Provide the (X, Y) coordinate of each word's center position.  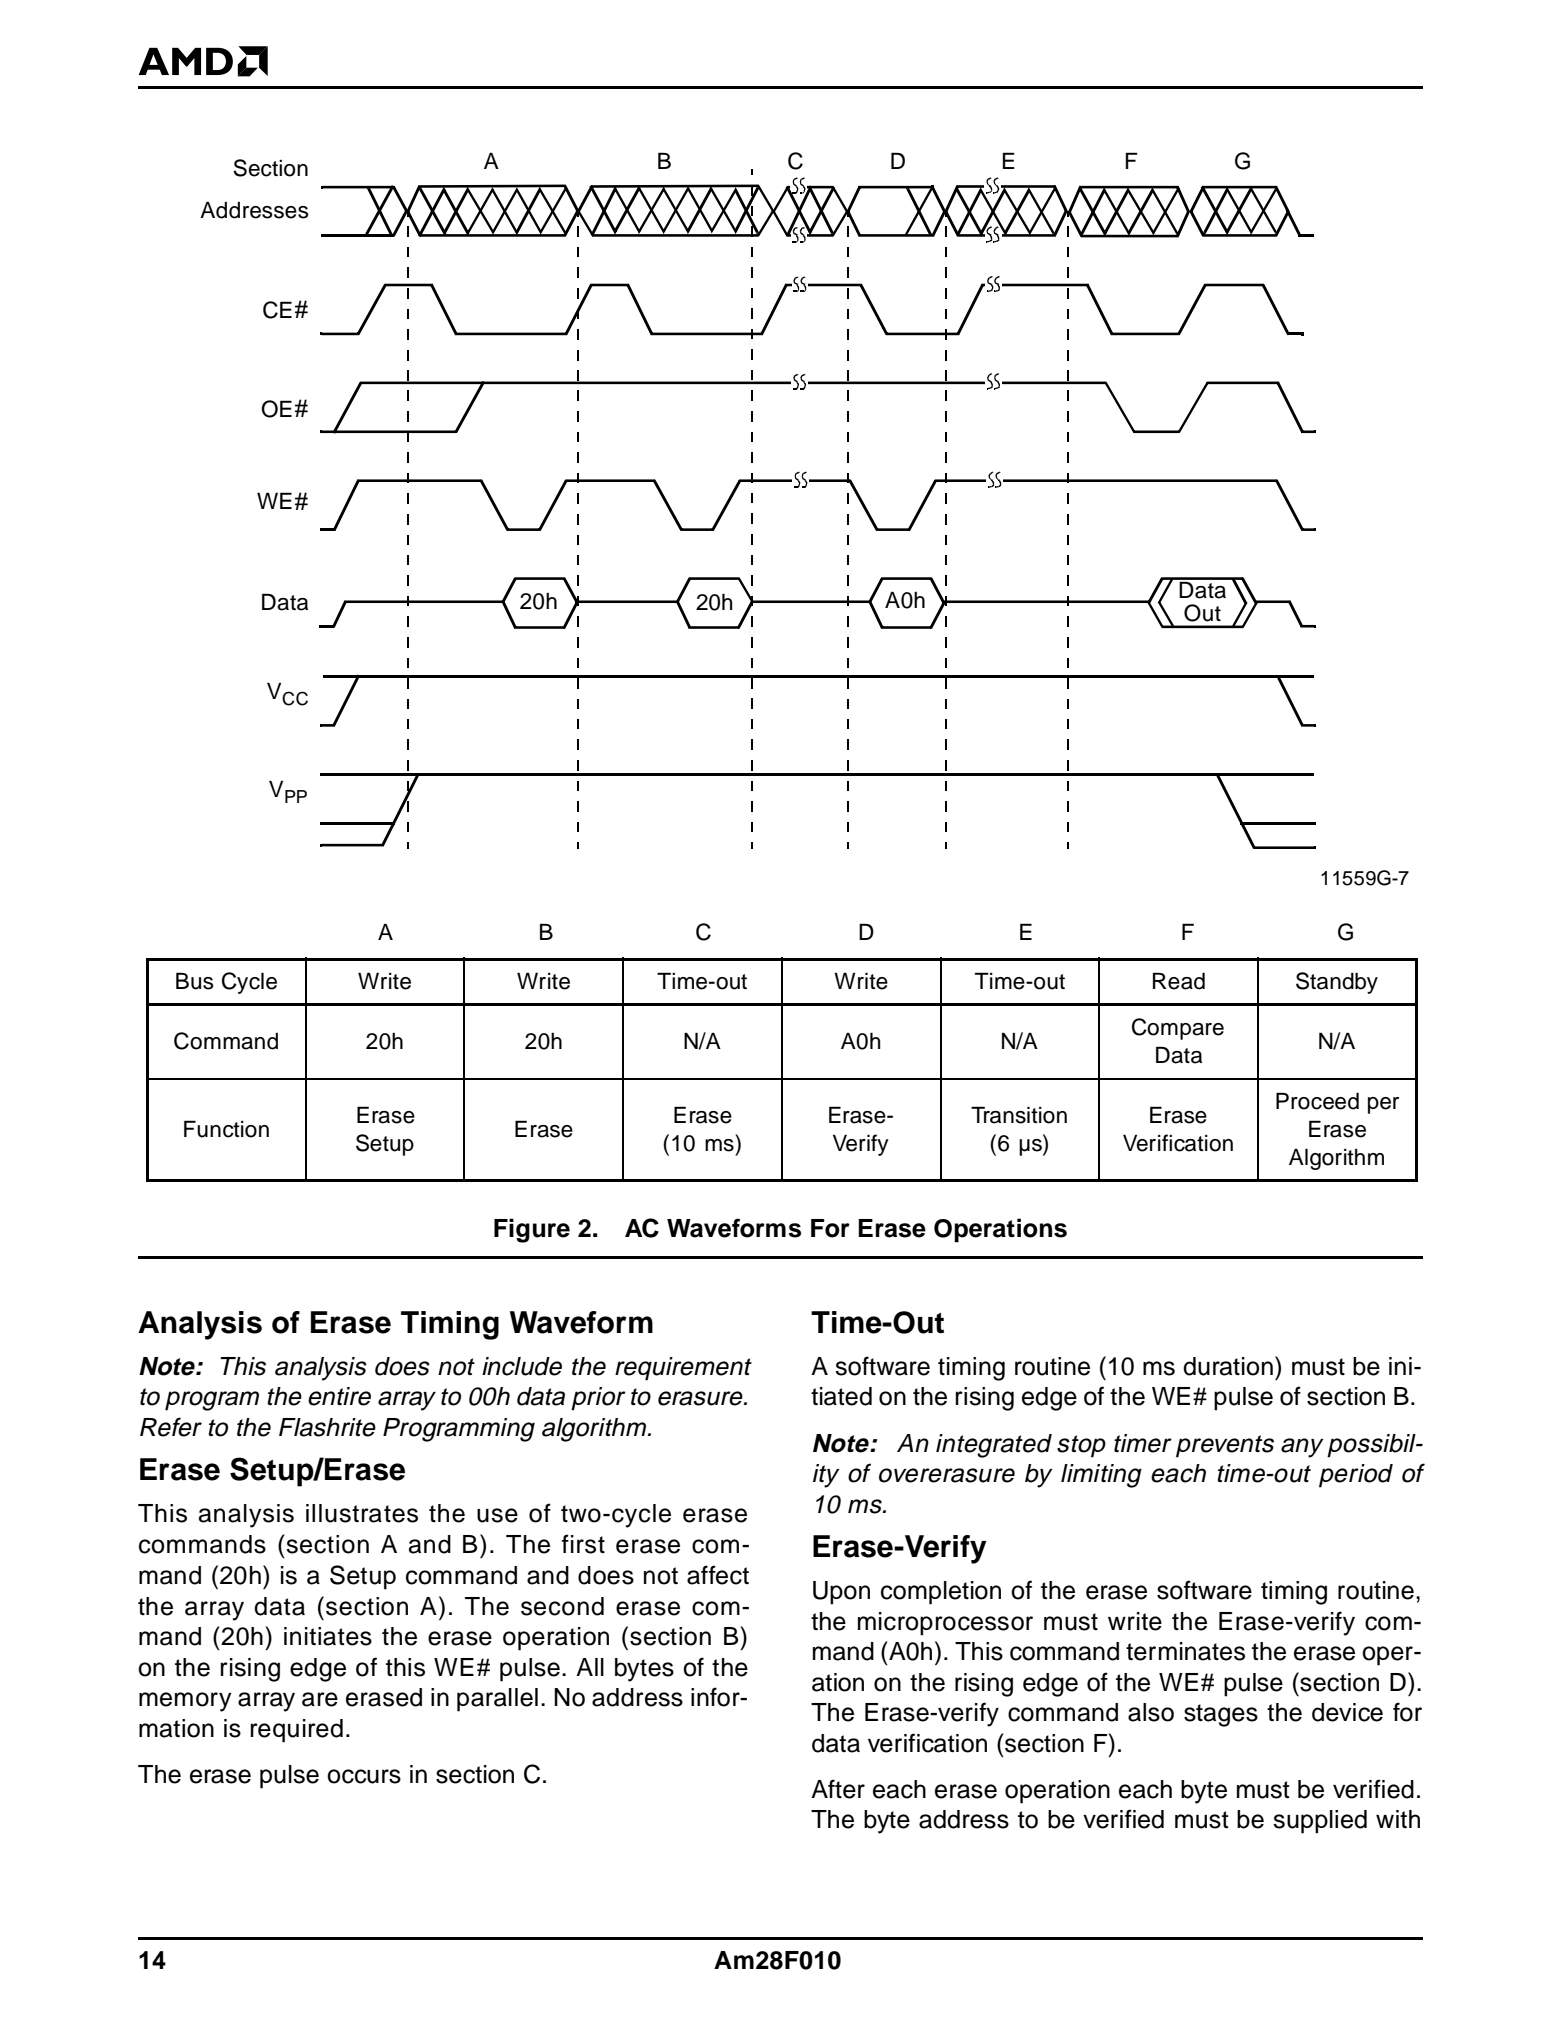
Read (1179, 981)
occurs (364, 1776)
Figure (532, 1230)
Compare (1178, 1029)
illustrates (362, 1513)
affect (718, 1575)
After (838, 1789)
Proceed (1317, 1101)
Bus (195, 981)
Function (226, 1129)
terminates (1185, 1651)
